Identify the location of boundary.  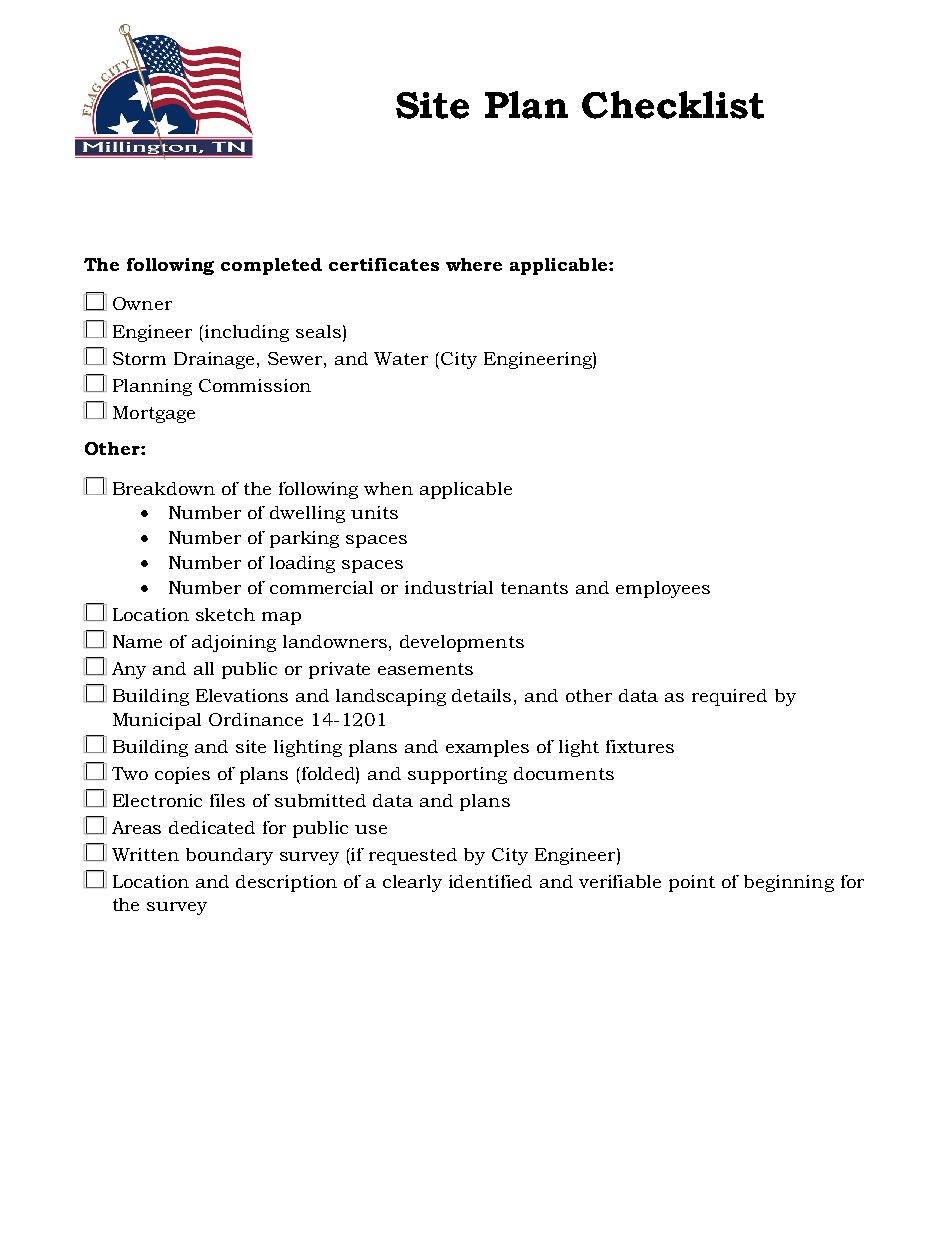
(229, 856).
